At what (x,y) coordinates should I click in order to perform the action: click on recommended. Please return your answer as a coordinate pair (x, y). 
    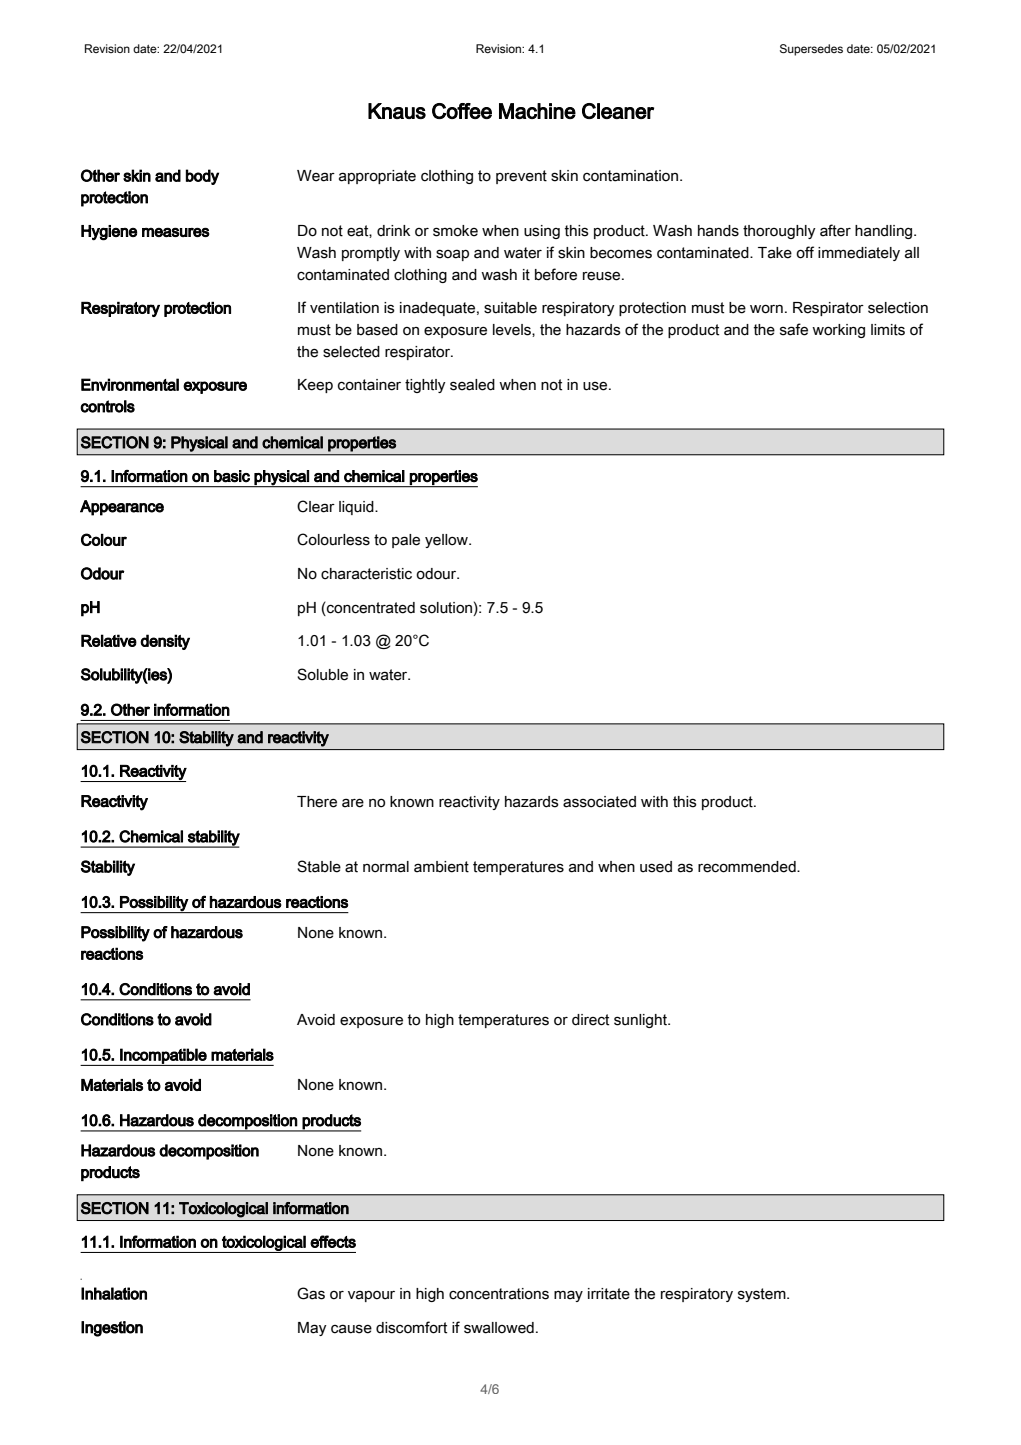
    Looking at the image, I should click on (748, 867).
